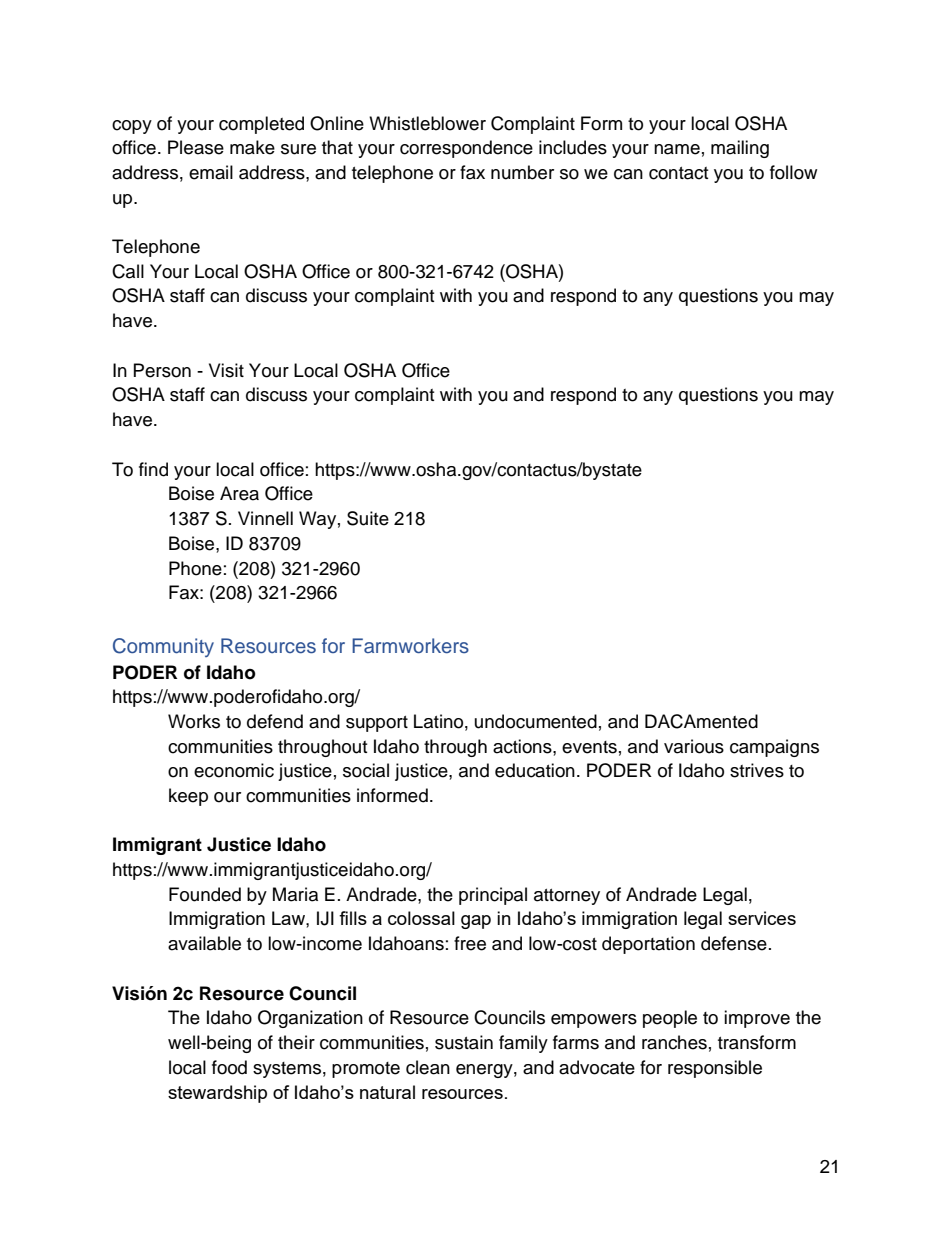  Describe the element at coordinates (234, 770) in the screenshot. I see `economic` at that location.
